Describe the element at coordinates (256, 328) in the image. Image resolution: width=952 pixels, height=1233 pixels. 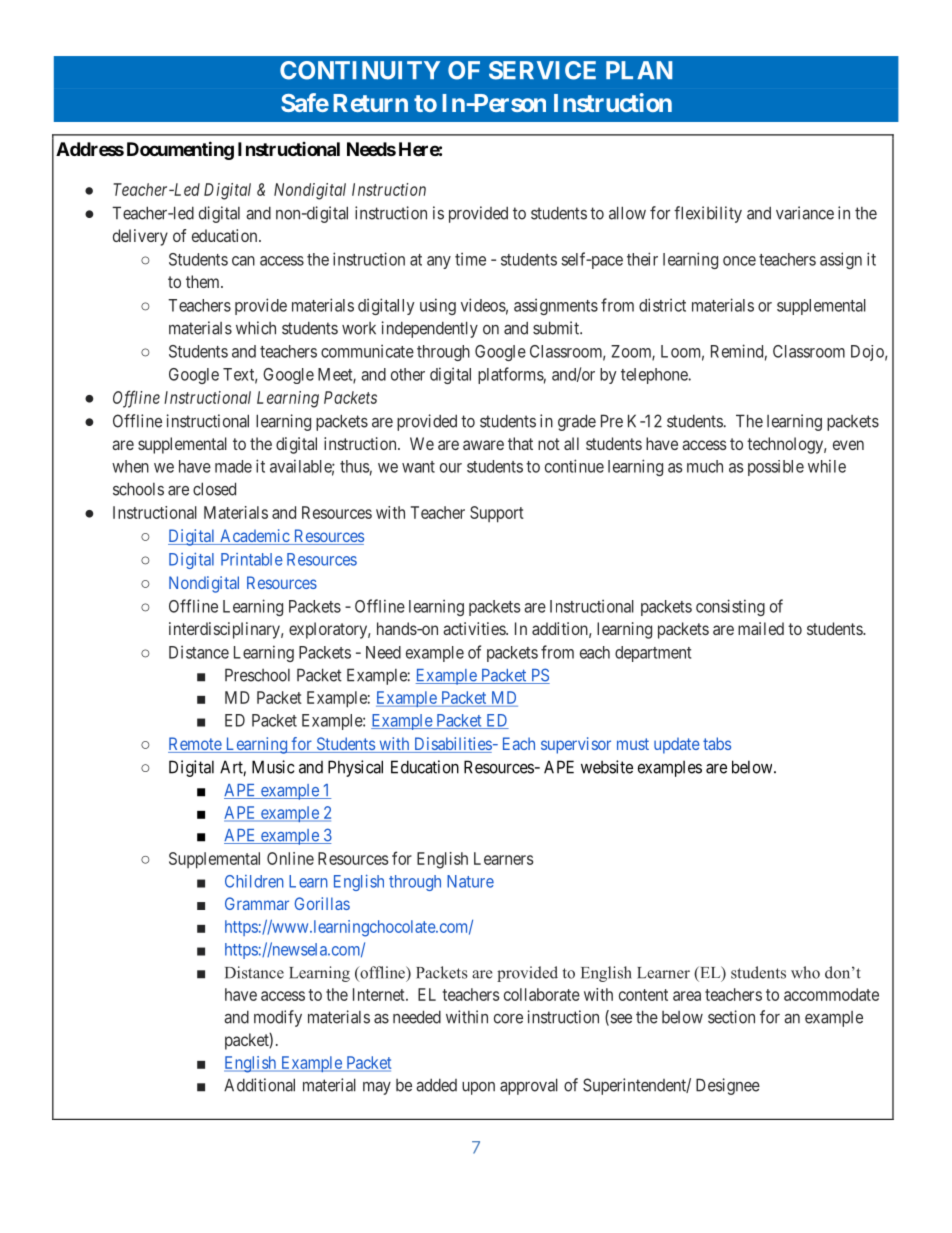
I see `which` at that location.
